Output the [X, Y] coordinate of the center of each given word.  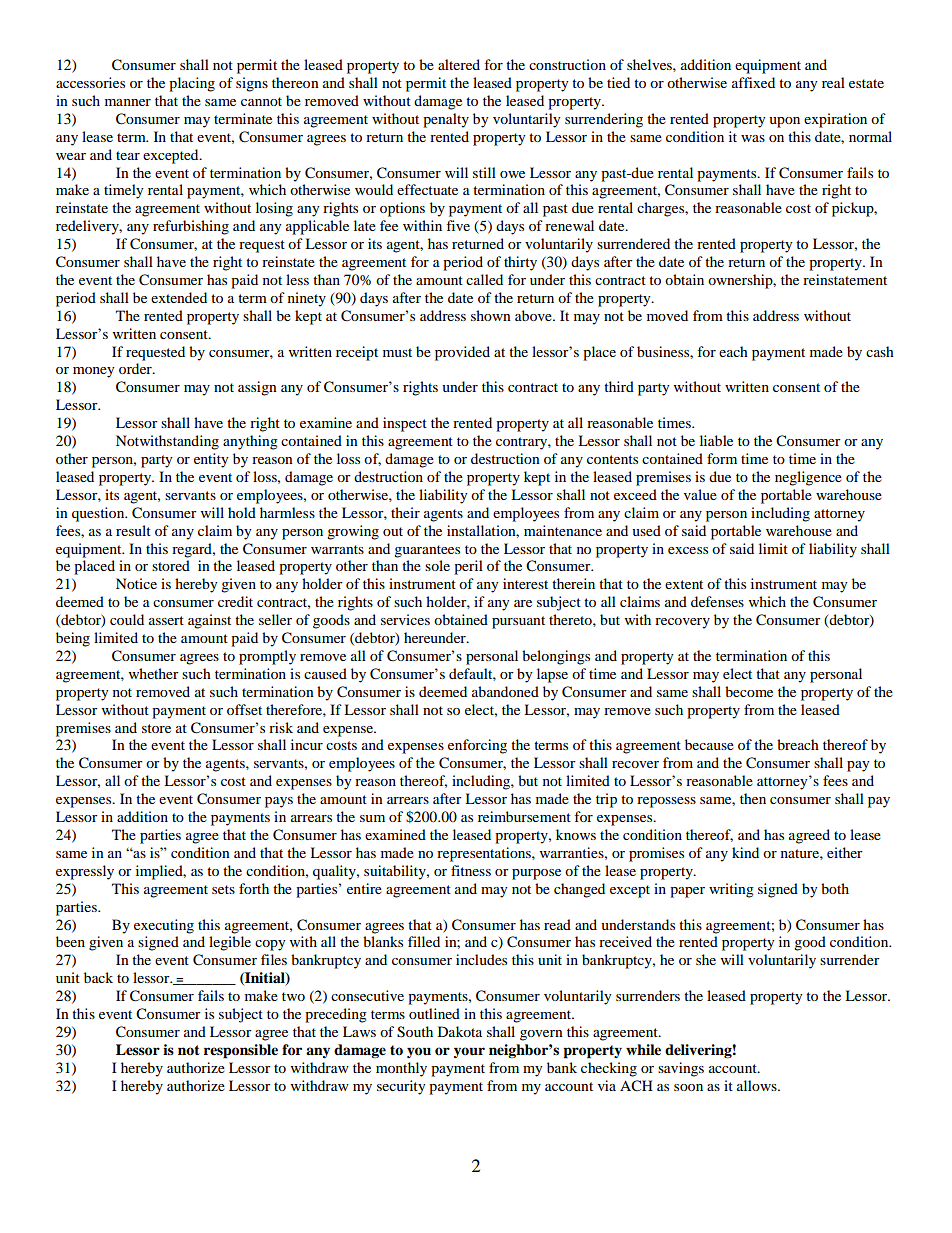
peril [468, 567]
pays [279, 802]
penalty [446, 120]
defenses [717, 601]
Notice [136, 583]
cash [880, 351]
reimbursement [524, 816]
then [753, 798]
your [469, 1052]
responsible [241, 1051]
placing [192, 84]
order [136, 368]
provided [462, 353]
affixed [753, 82]
